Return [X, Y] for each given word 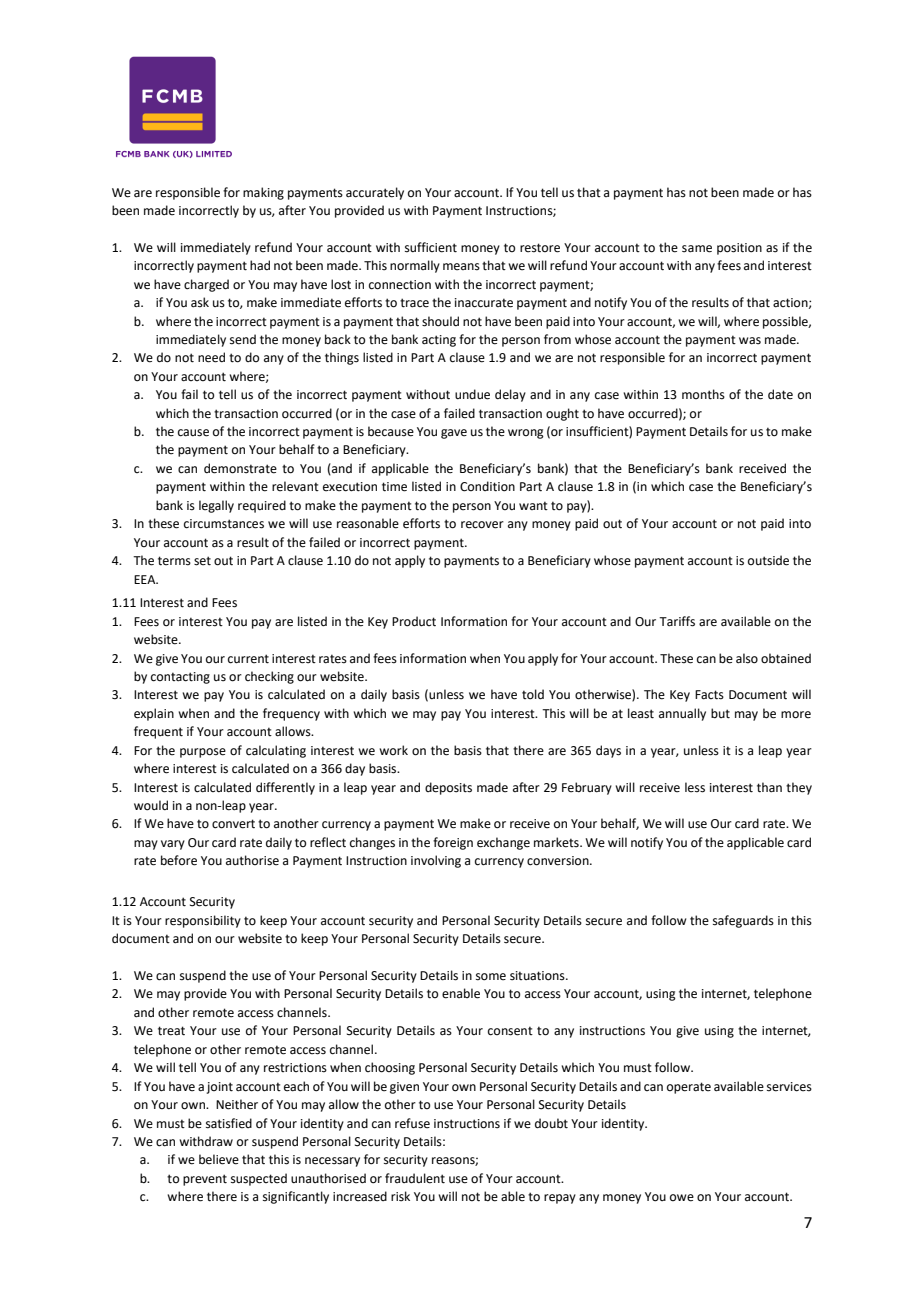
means [461, 267]
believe [219, 1159]
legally [216, 506]
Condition [487, 486]
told [533, 694]
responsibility [203, 921]
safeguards [743, 921]
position [739, 249]
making [263, 193]
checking [269, 677]
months [703, 394]
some [491, 977]
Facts [709, 695]
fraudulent [415, 1178]
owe [682, 1198]
